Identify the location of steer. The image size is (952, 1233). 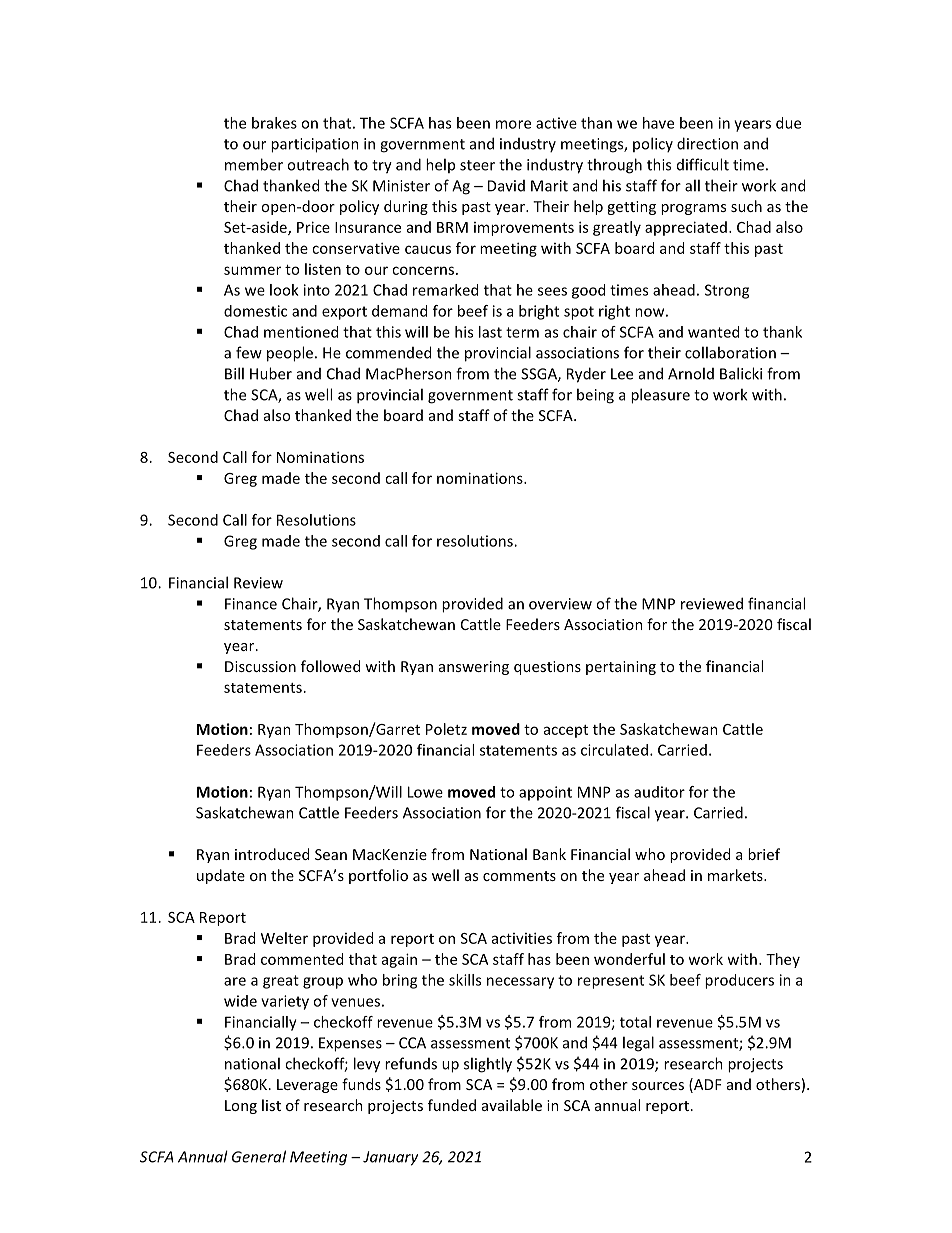
(477, 165).
